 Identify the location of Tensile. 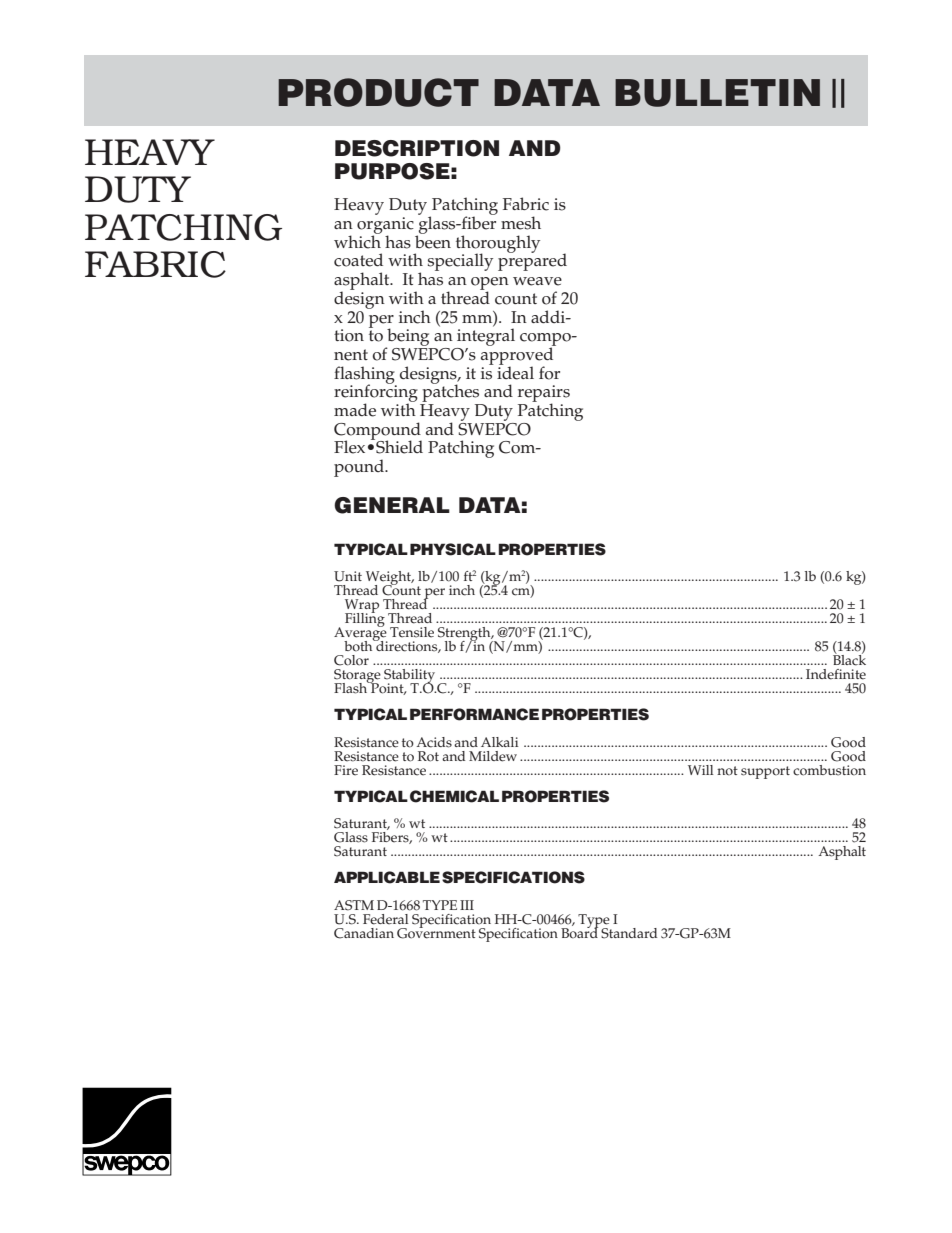
(412, 632).
